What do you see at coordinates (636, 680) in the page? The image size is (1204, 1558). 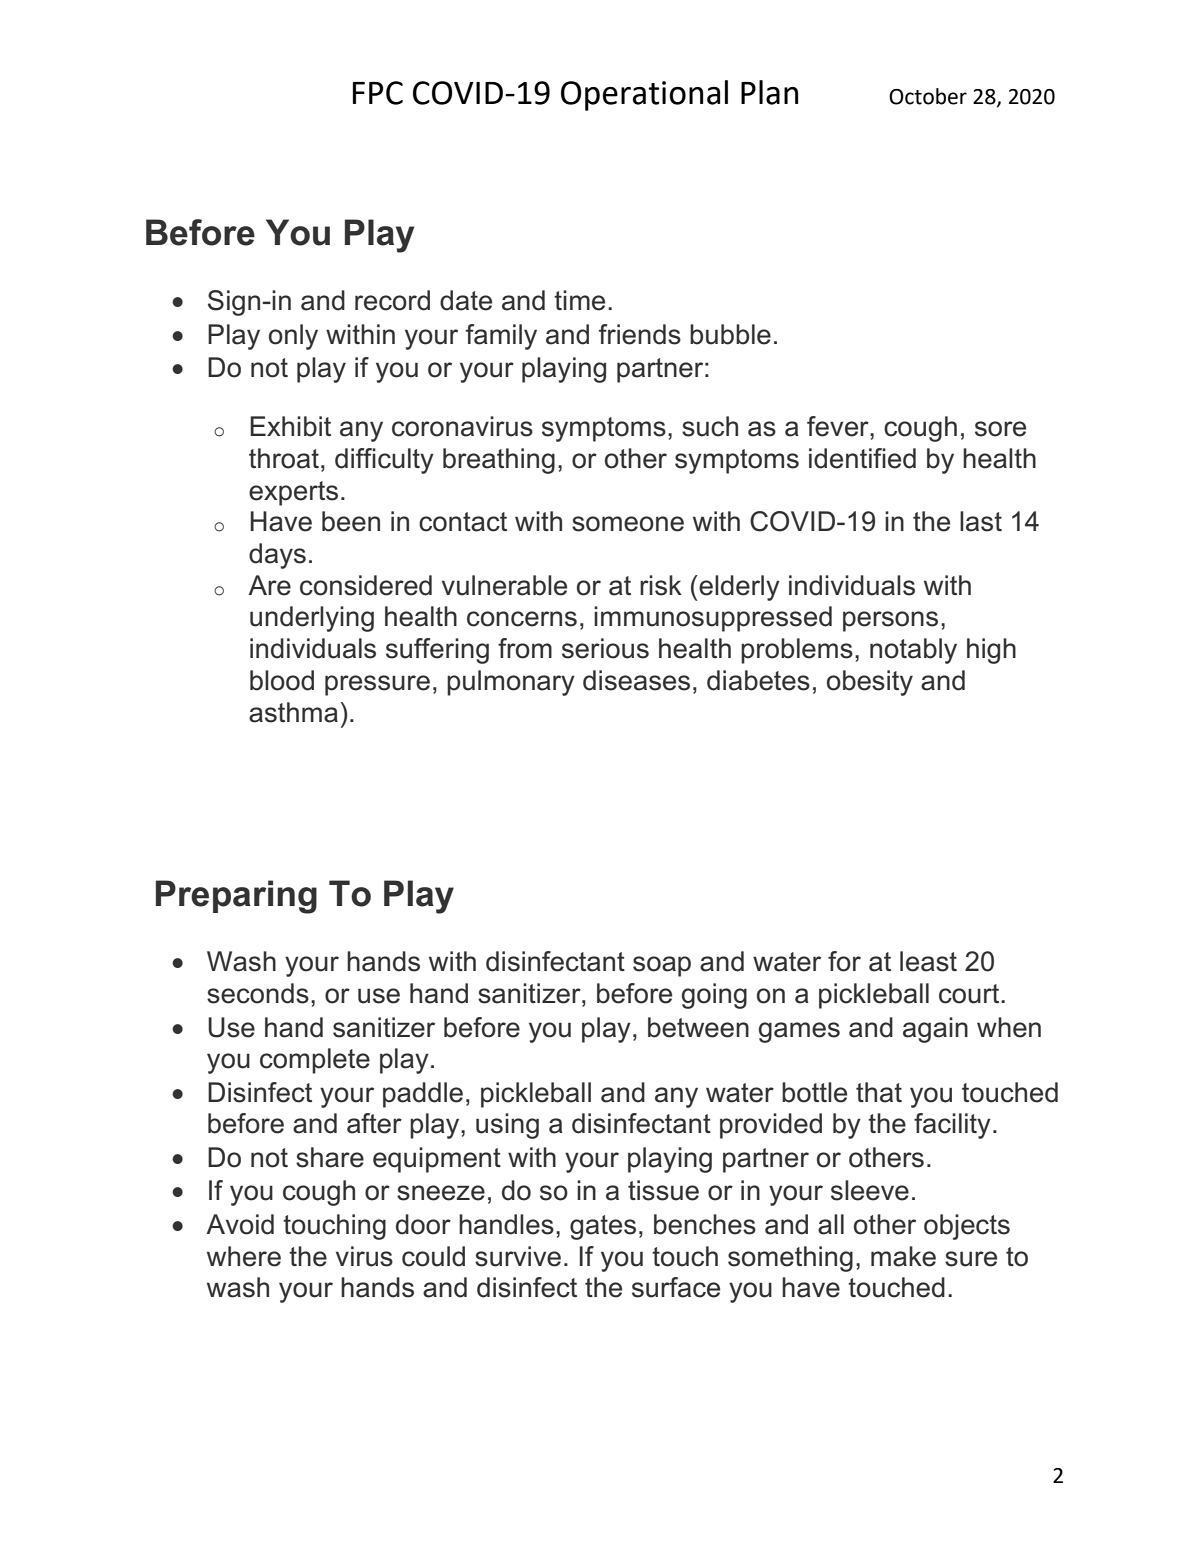 I see `diseases` at bounding box center [636, 680].
